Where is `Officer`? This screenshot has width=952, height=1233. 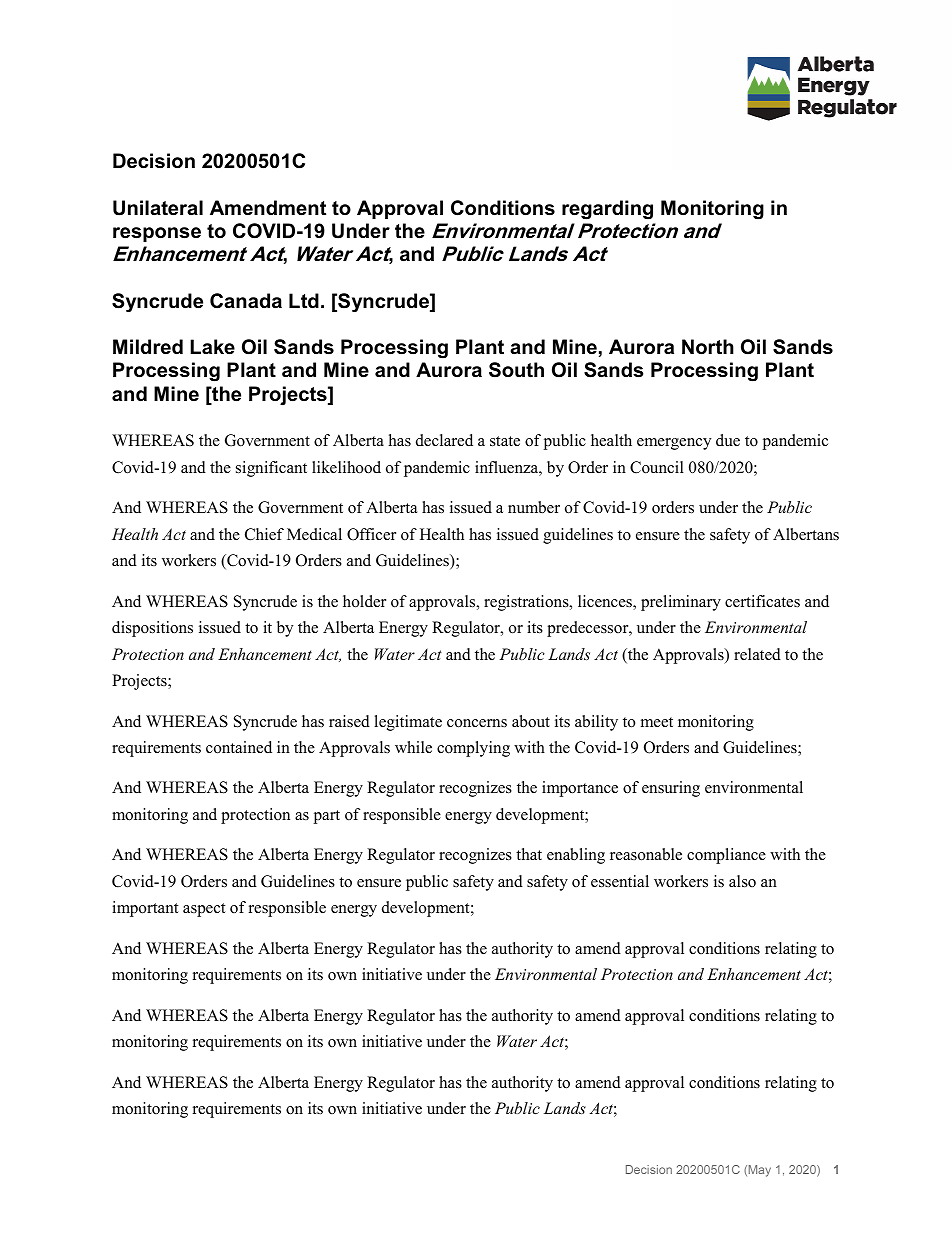 Officer is located at coordinates (371, 534).
